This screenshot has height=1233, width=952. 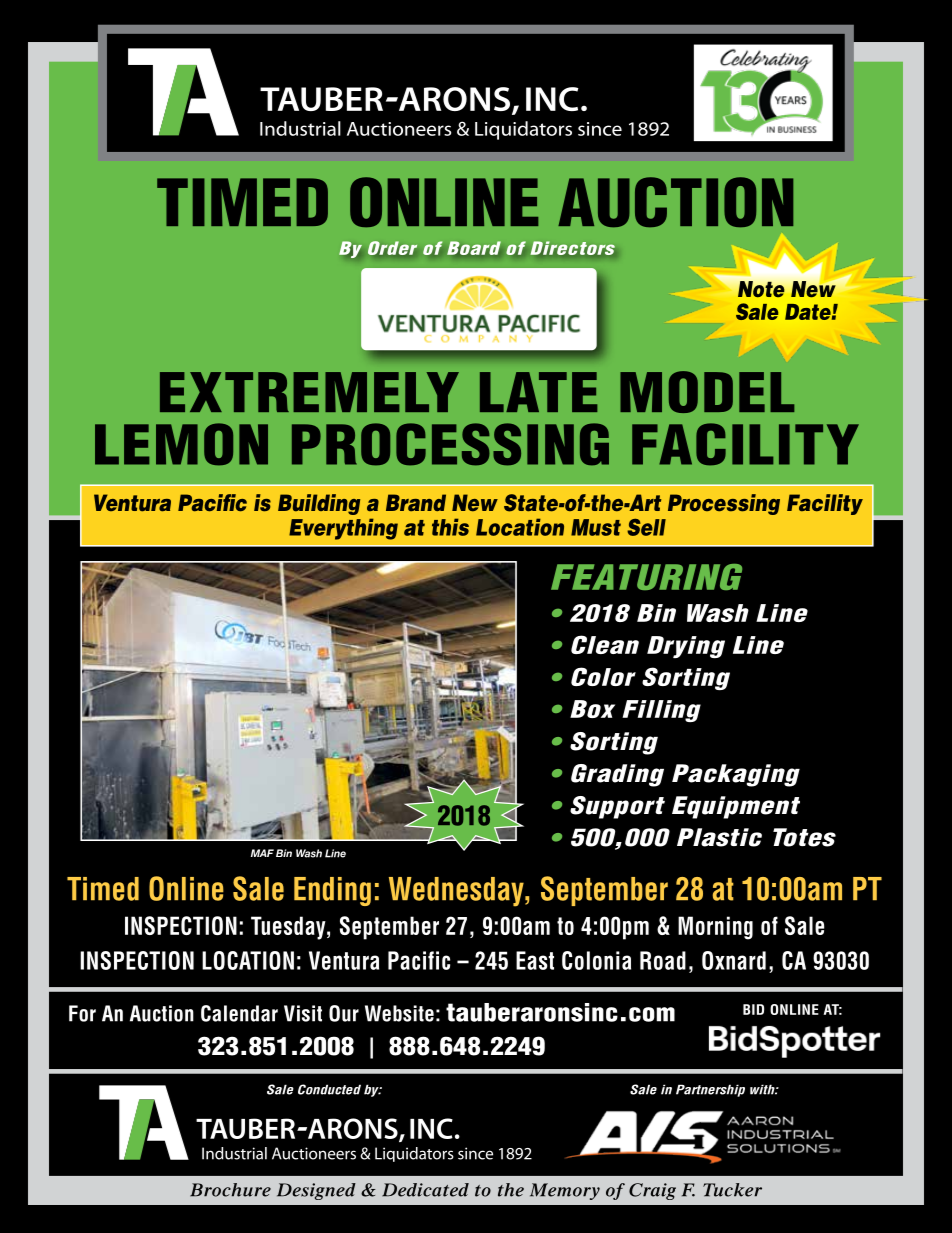 What do you see at coordinates (82, 1013) in the screenshot?
I see `For` at bounding box center [82, 1013].
